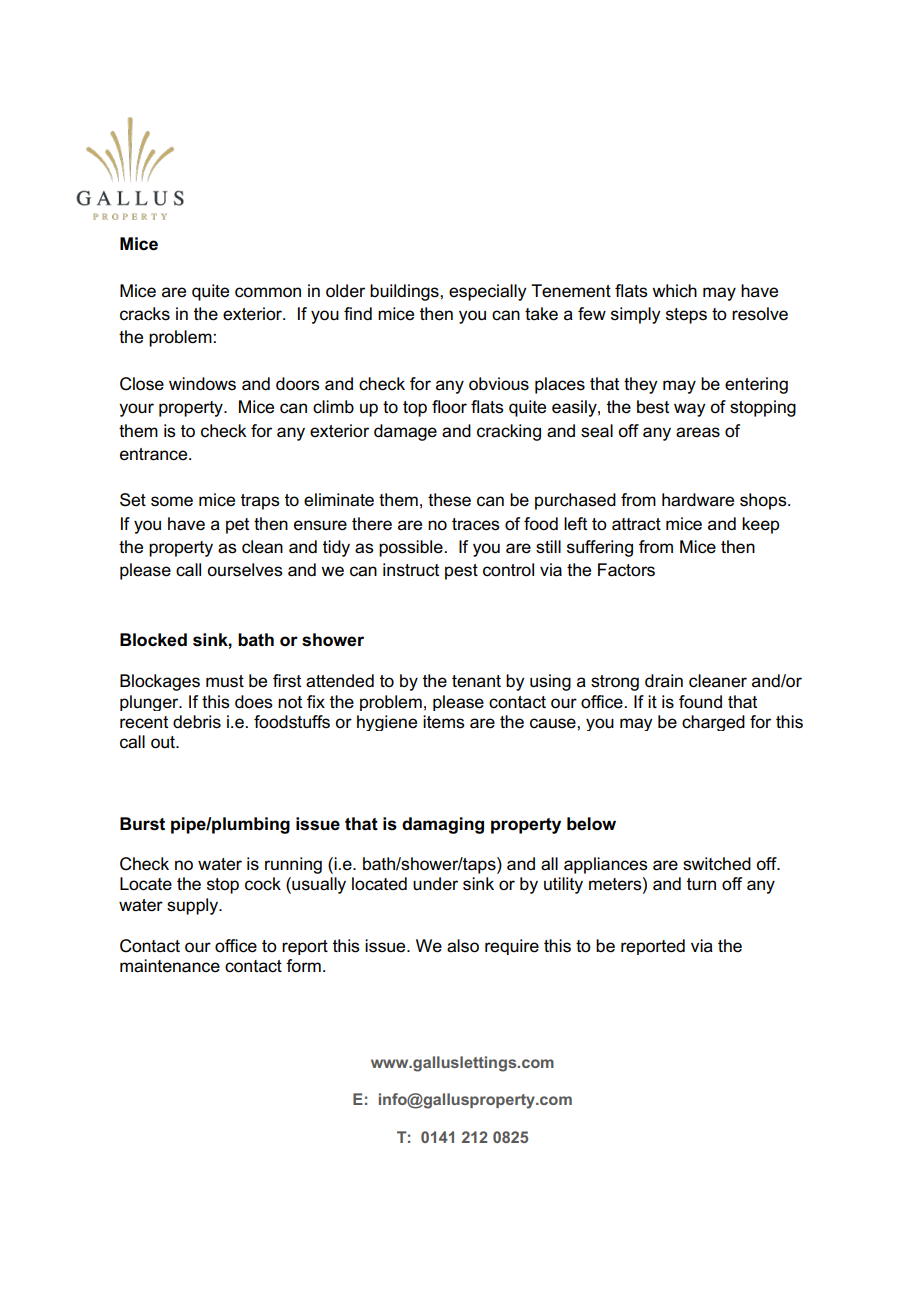 The width and height of the image is (924, 1308). I want to click on maintenance, so click(170, 966).
